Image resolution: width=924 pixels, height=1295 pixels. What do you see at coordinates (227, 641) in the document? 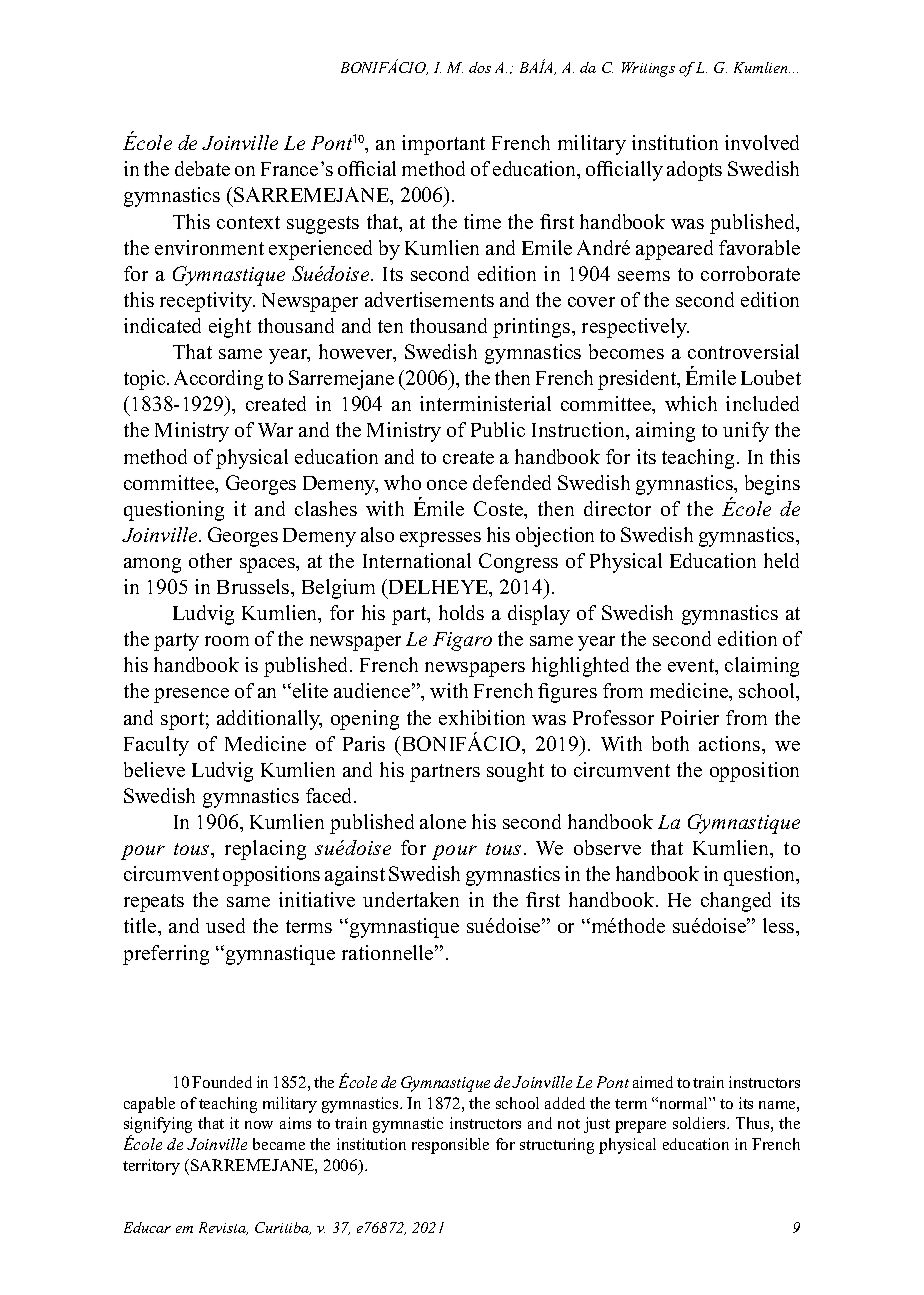
I see `room` at bounding box center [227, 641].
